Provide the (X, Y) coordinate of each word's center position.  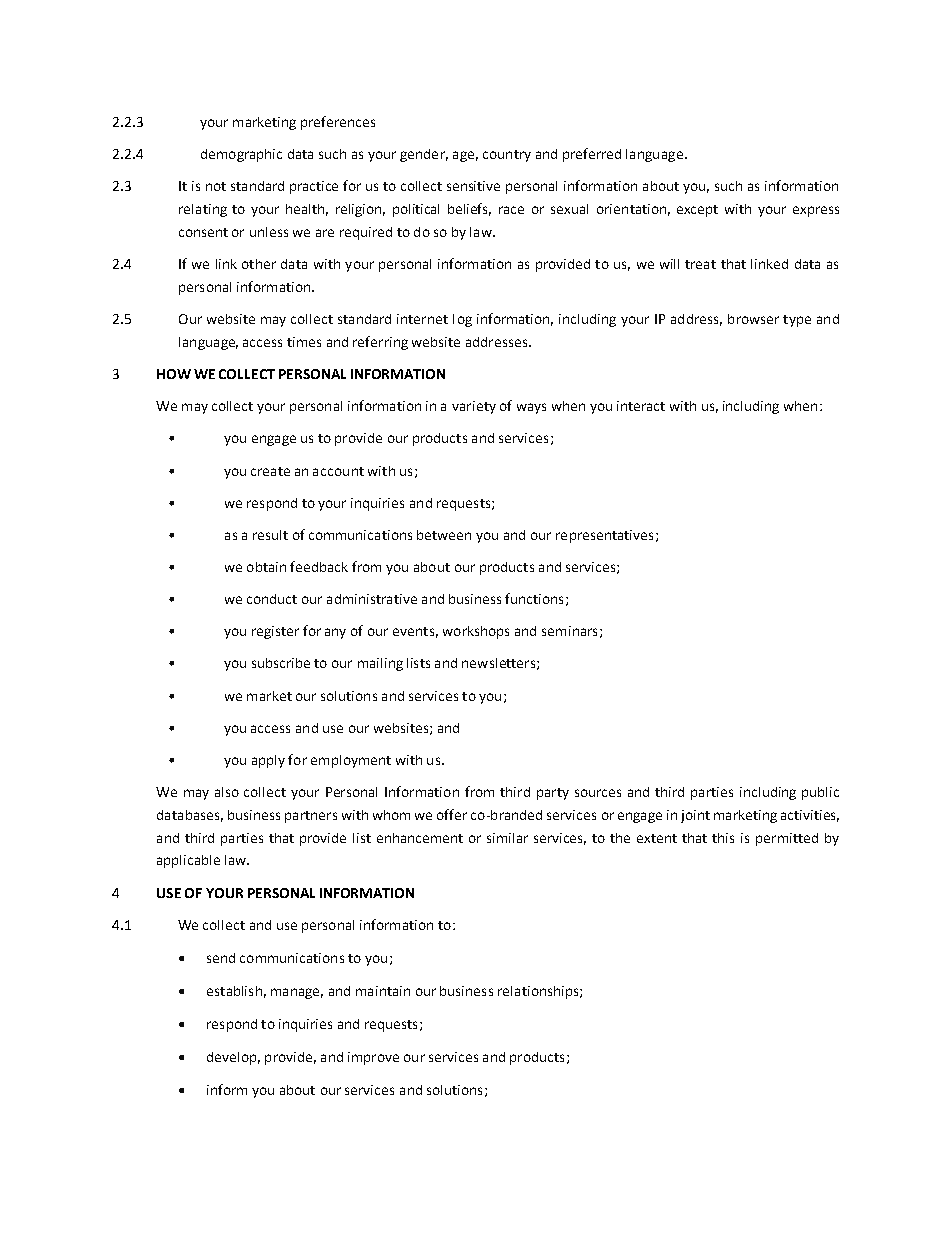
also (227, 792)
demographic (241, 155)
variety (474, 407)
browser (753, 319)
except (697, 211)
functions (534, 598)
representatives (604, 536)
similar (507, 838)
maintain (383, 991)
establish (234, 991)
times (304, 342)
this (723, 838)
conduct (272, 599)
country (507, 156)
